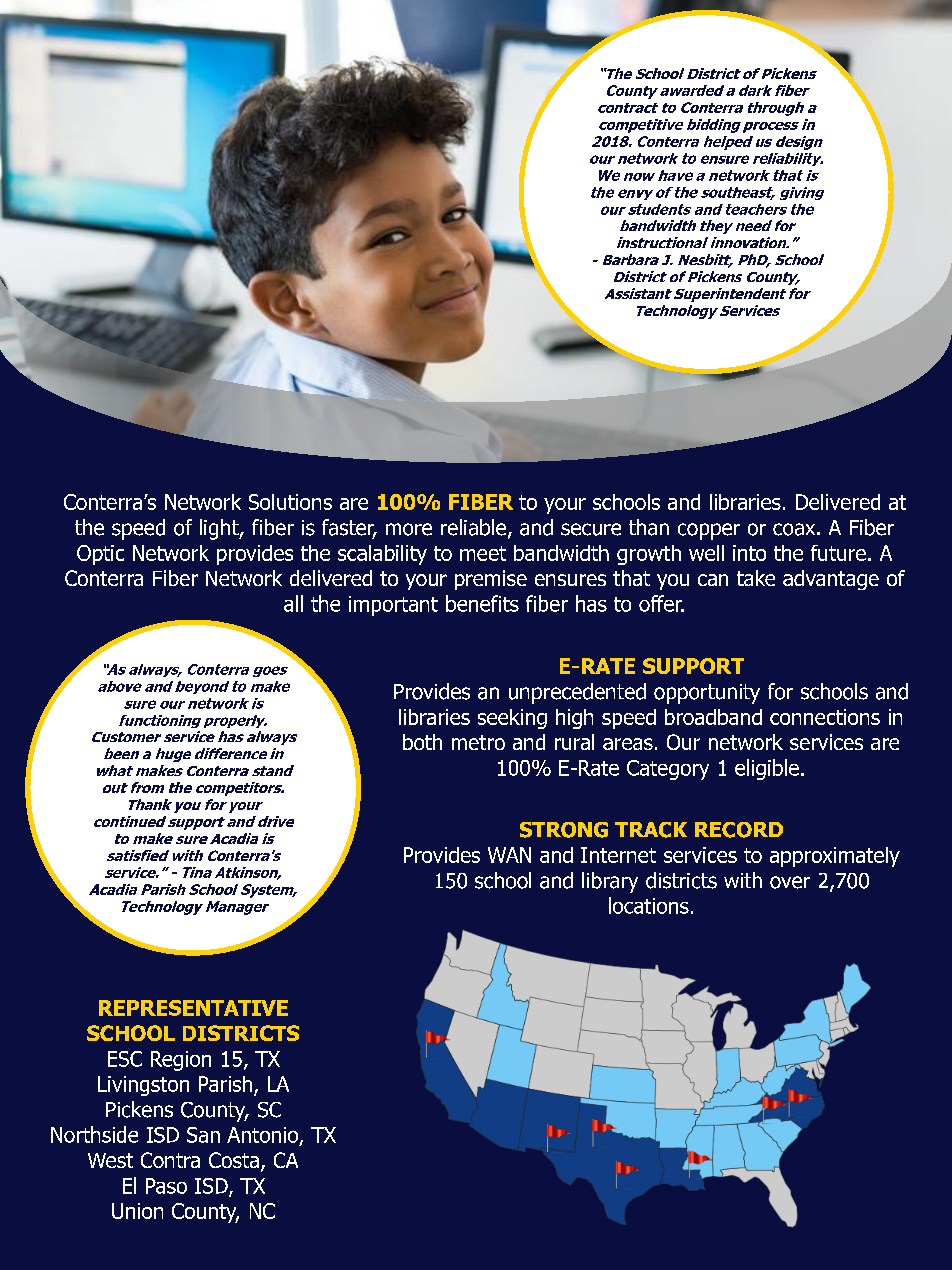 This screenshot has width=952, height=1270. What do you see at coordinates (264, 1136) in the screenshot?
I see `Antonio` at bounding box center [264, 1136].
